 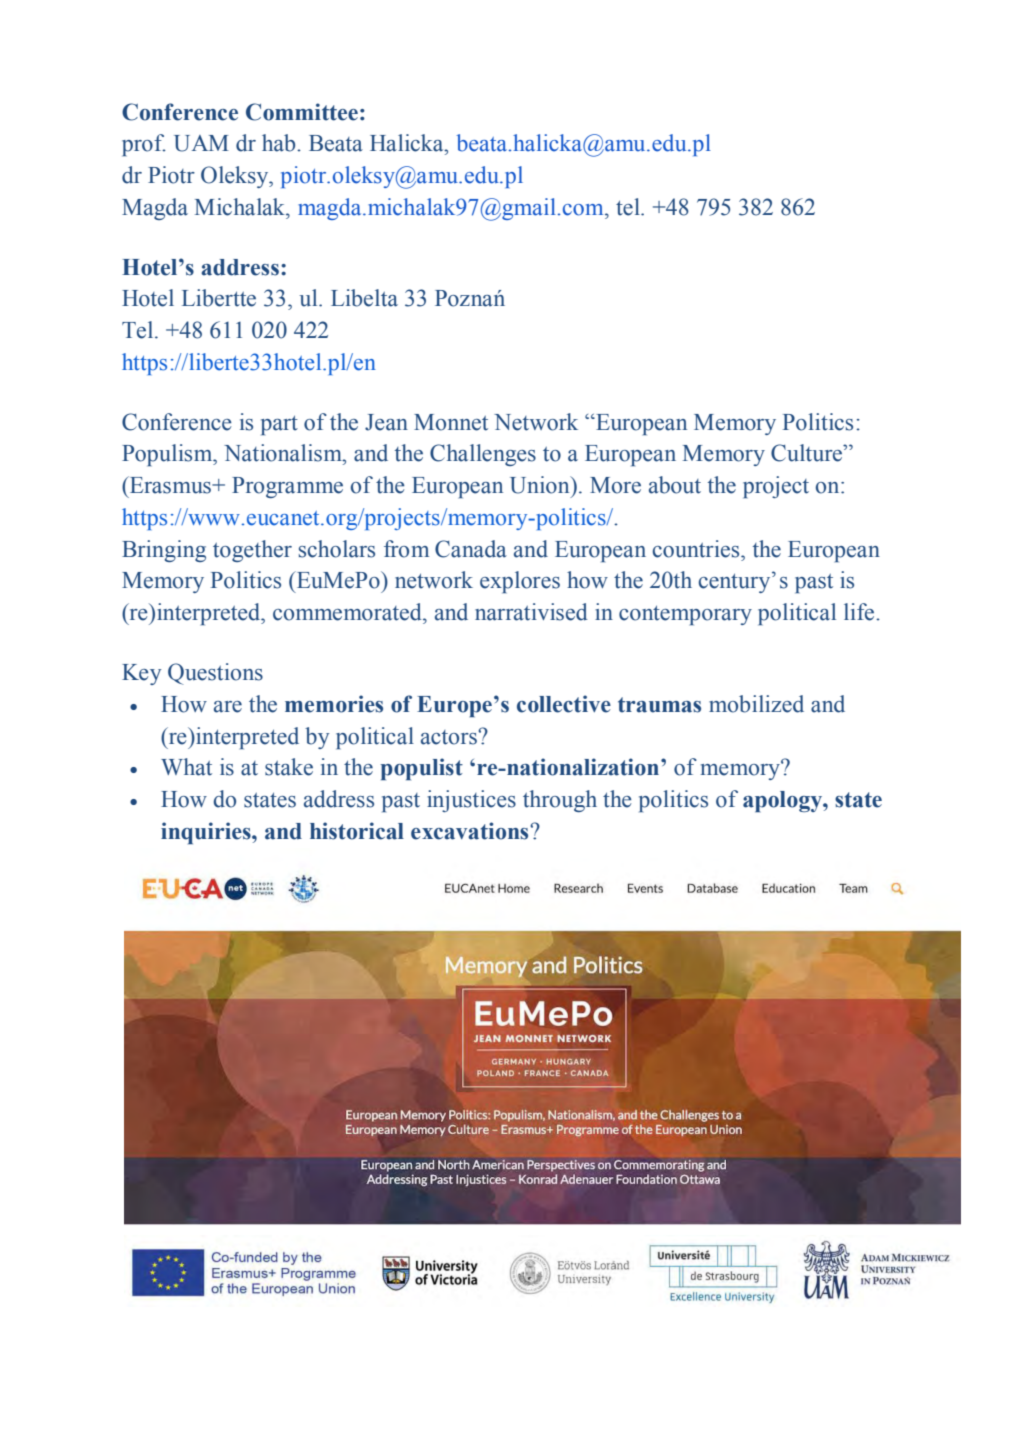 What do you see at coordinates (170, 485) in the screenshot?
I see `Erasmus` at bounding box center [170, 485].
